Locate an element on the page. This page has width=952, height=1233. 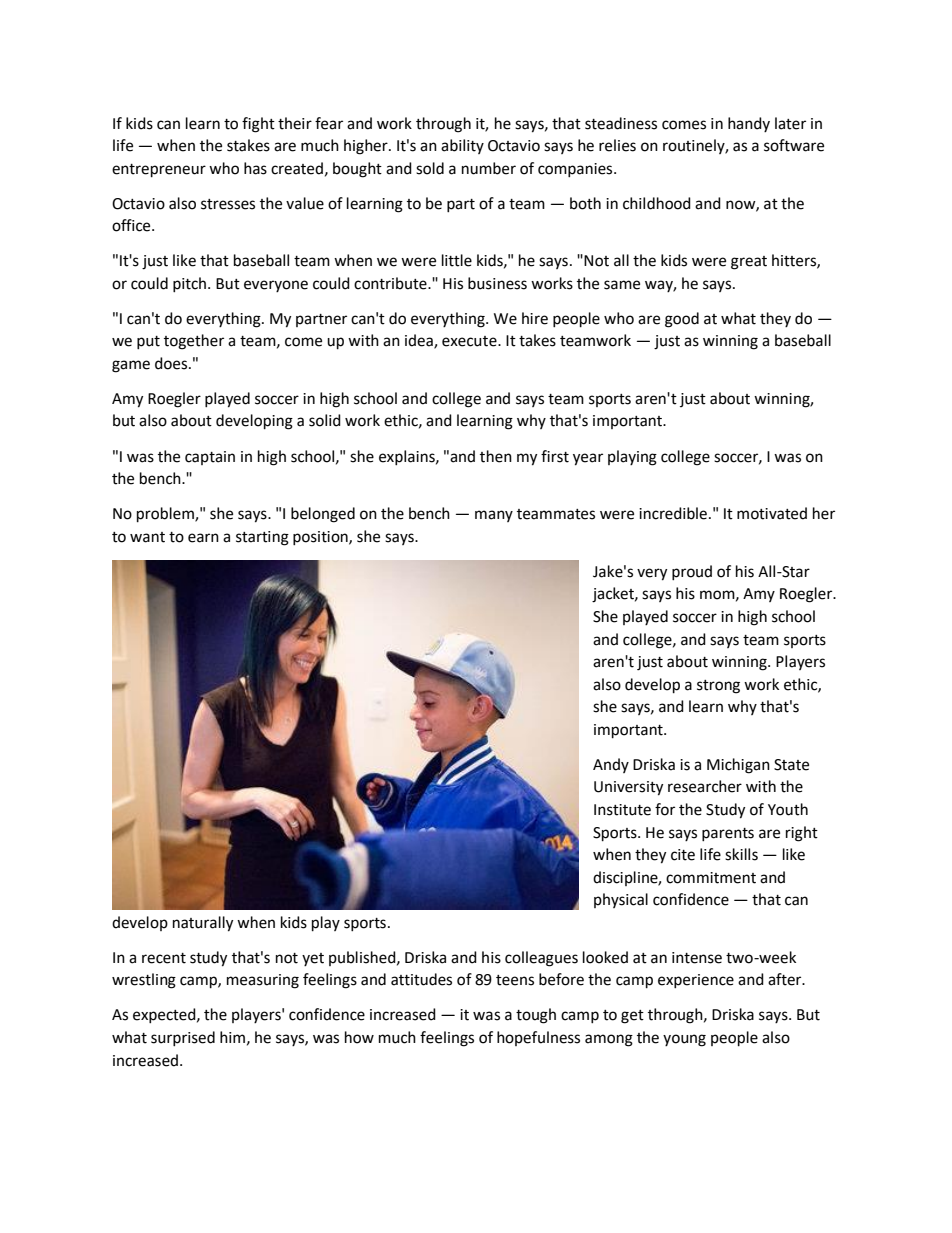
surprised is located at coordinates (183, 1038).
